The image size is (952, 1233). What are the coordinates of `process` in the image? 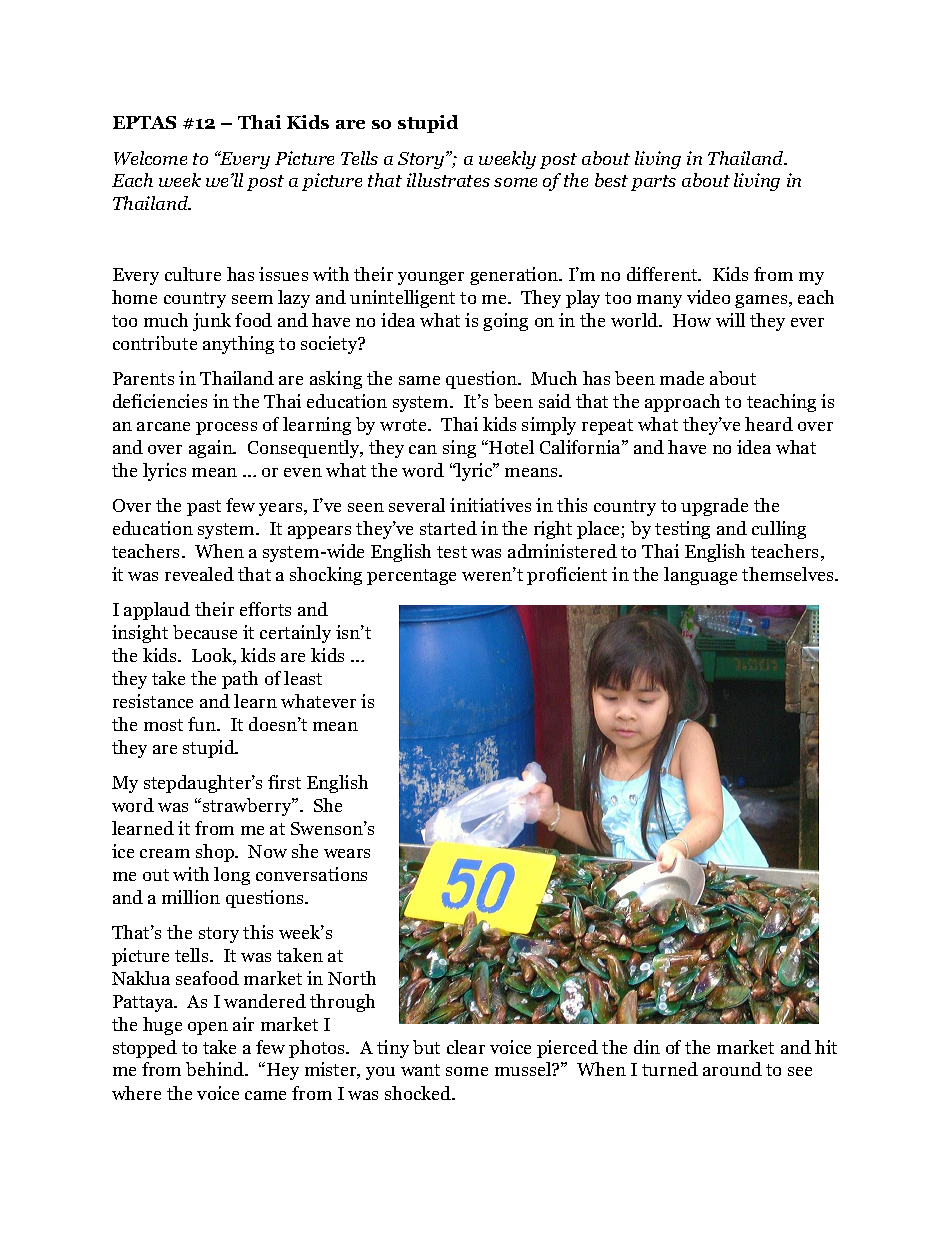 It's located at (226, 428).
